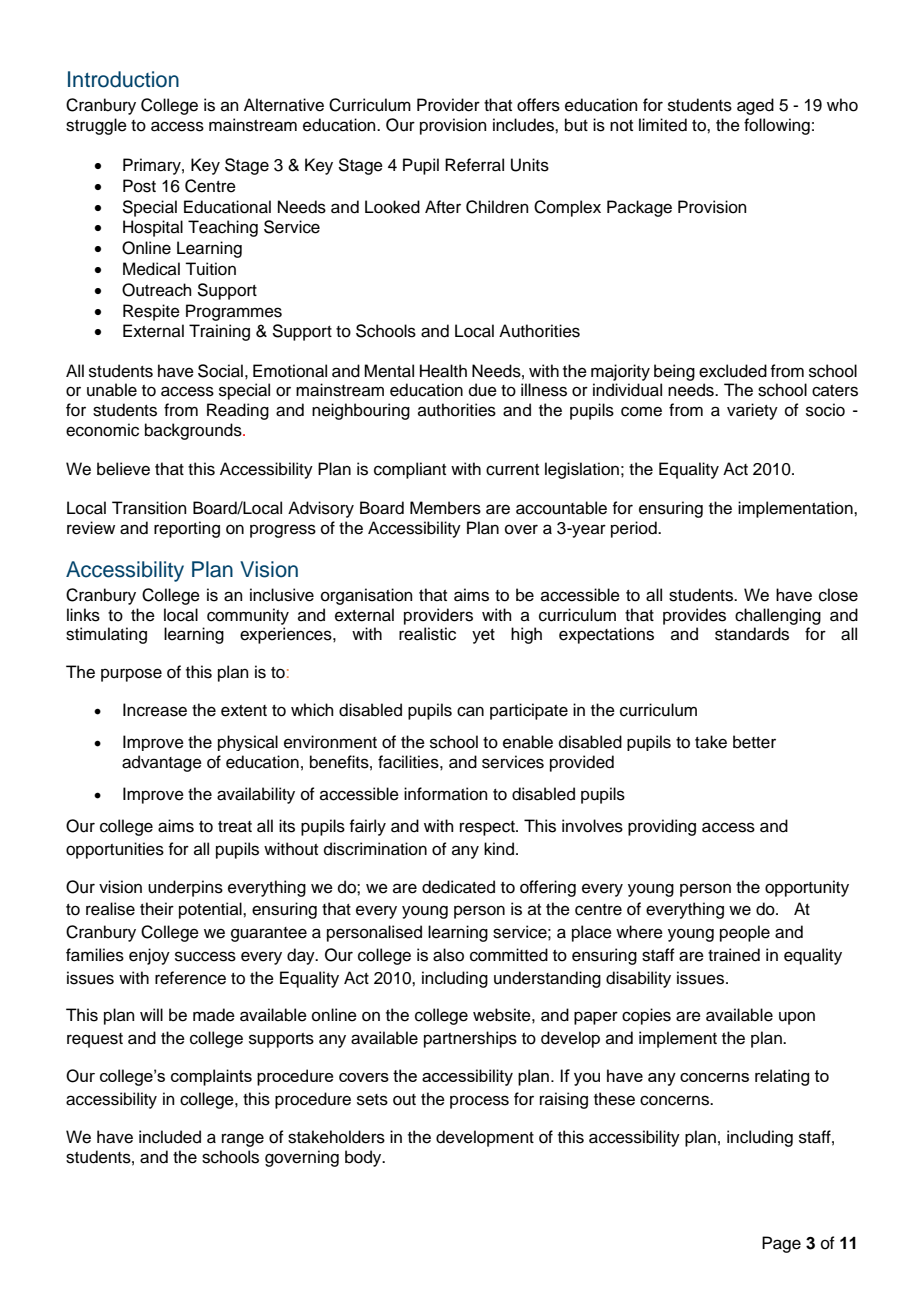 Image resolution: width=924 pixels, height=1308 pixels. What do you see at coordinates (483, 390) in the screenshot?
I see `due` at bounding box center [483, 390].
